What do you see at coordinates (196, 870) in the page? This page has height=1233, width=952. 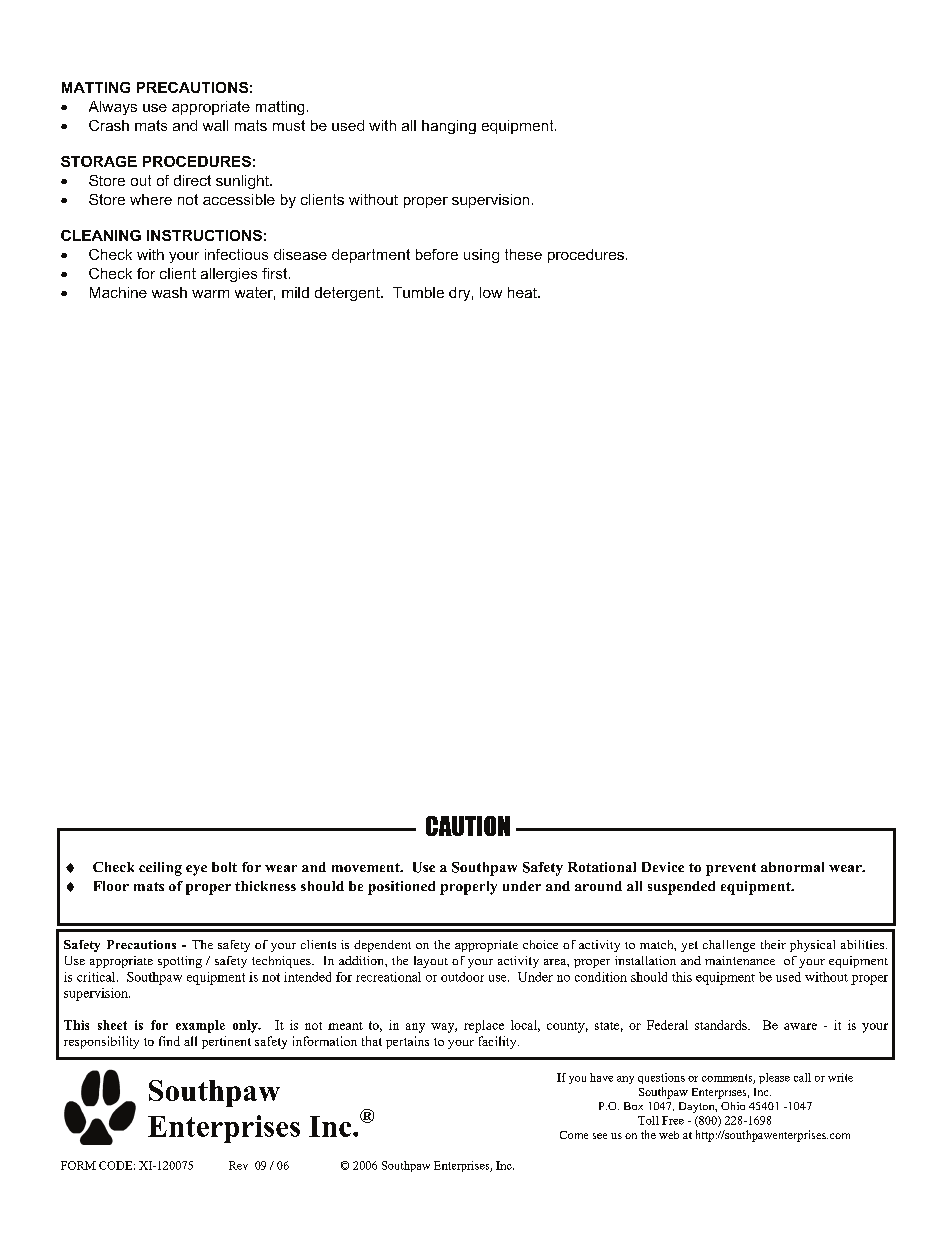 I see `eye` at bounding box center [196, 870].
